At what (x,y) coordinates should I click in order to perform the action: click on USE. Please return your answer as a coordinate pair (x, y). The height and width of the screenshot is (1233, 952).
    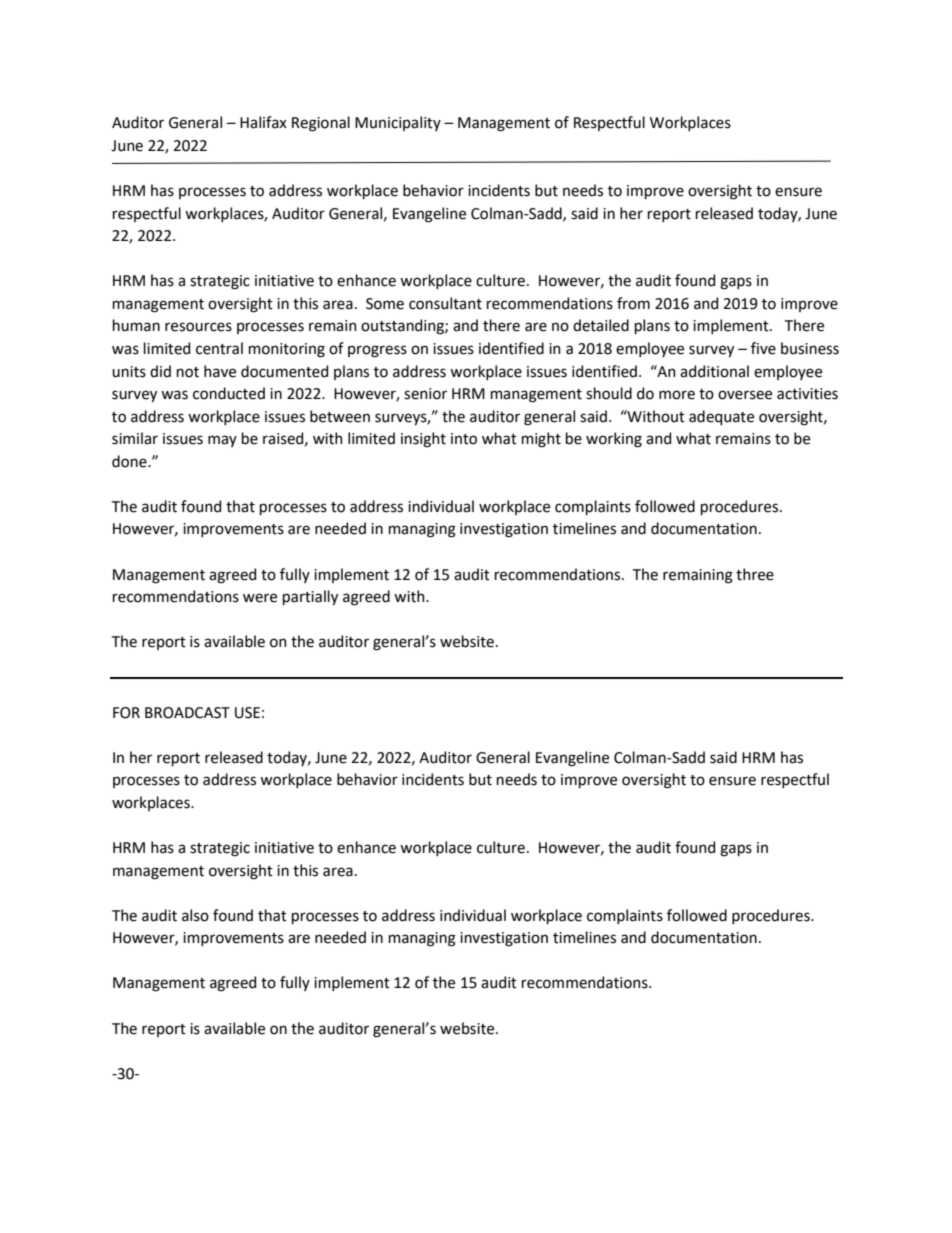
    Looking at the image, I should click on (247, 713).
